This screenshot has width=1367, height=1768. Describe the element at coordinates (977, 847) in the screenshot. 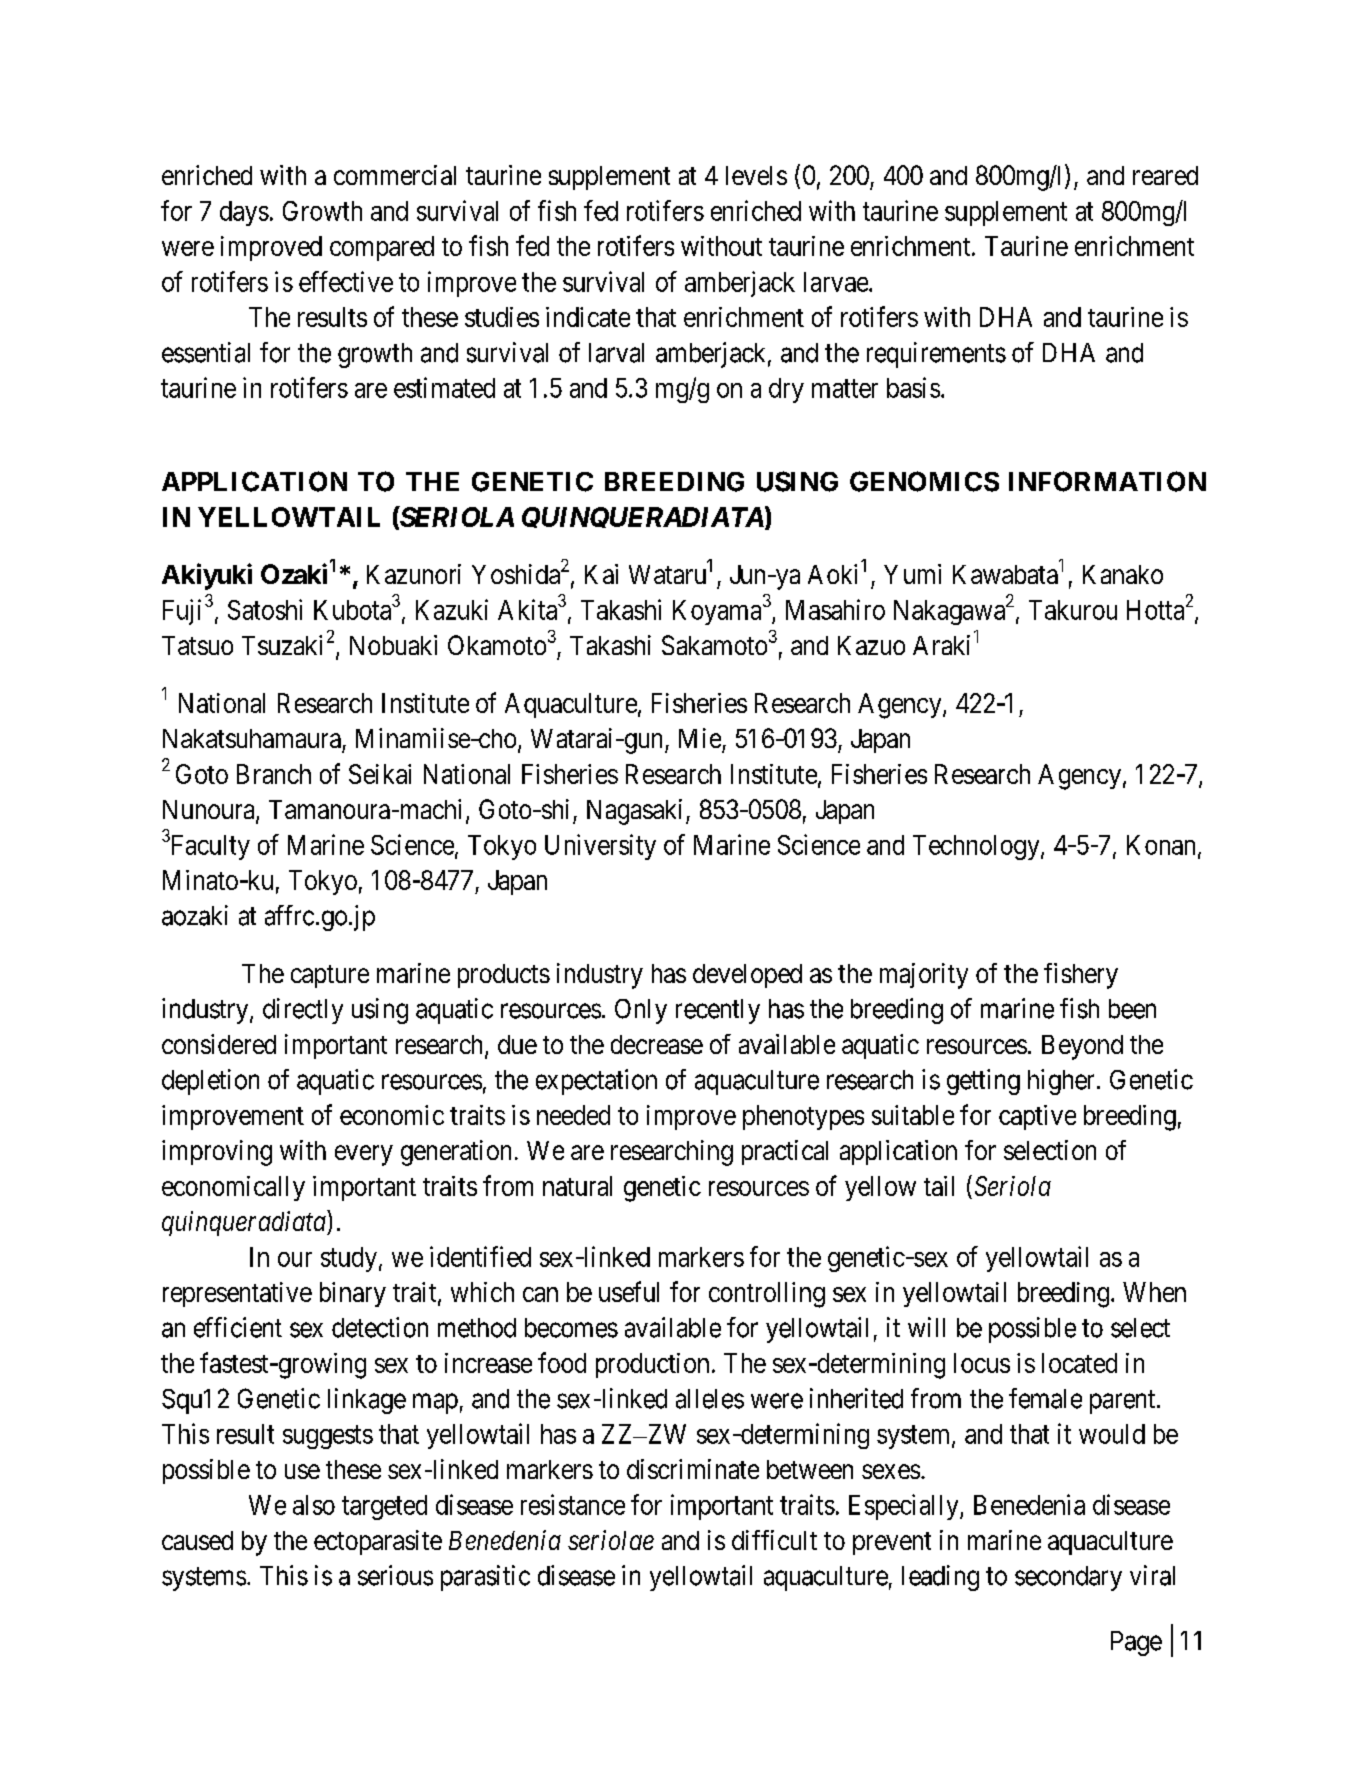

I see `Technology` at that location.
